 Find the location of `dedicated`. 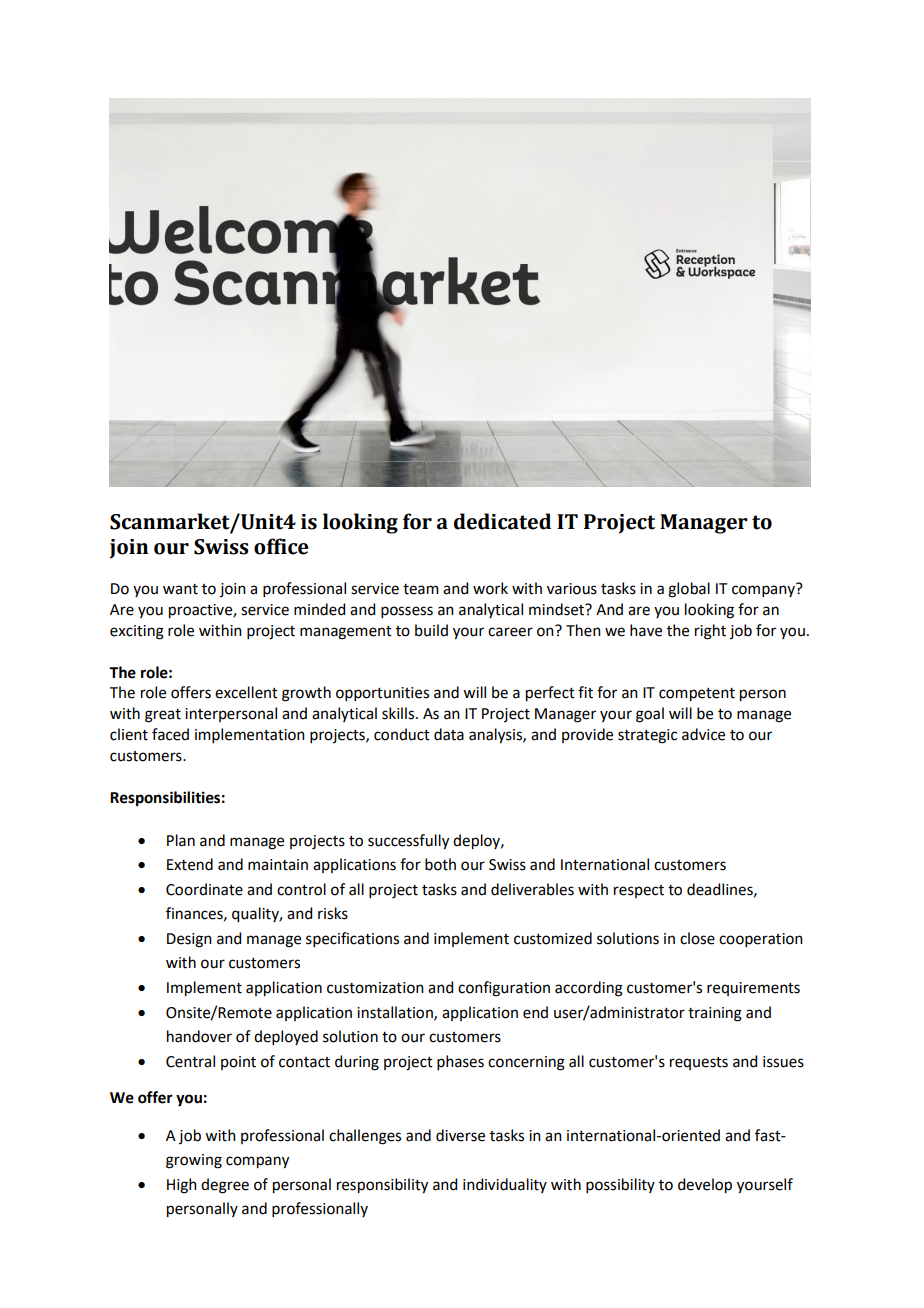

dedicated is located at coordinates (502, 521).
